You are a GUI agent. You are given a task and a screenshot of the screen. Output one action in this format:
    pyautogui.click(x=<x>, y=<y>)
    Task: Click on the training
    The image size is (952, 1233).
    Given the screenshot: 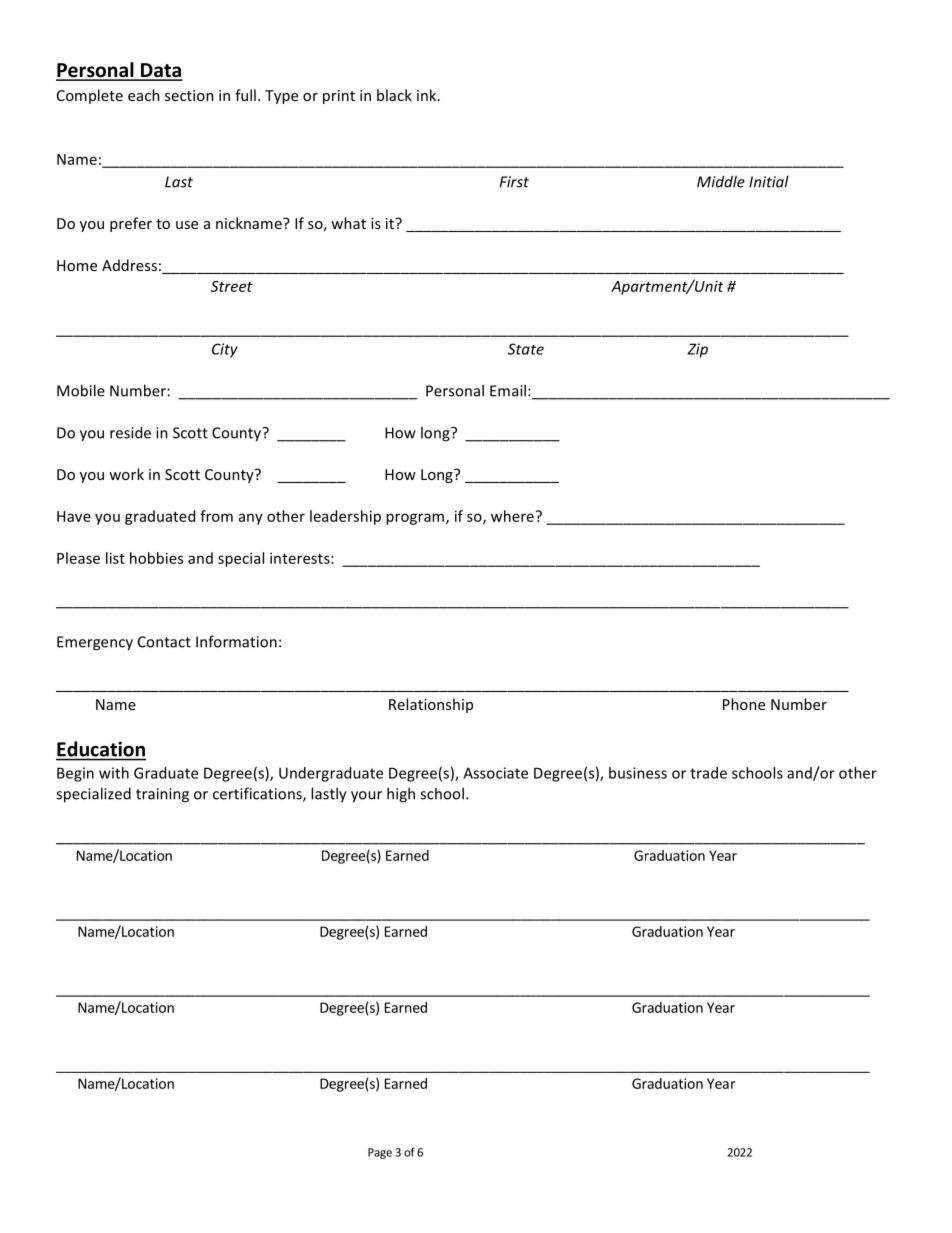 What is the action you would take?
    pyautogui.click(x=162, y=795)
